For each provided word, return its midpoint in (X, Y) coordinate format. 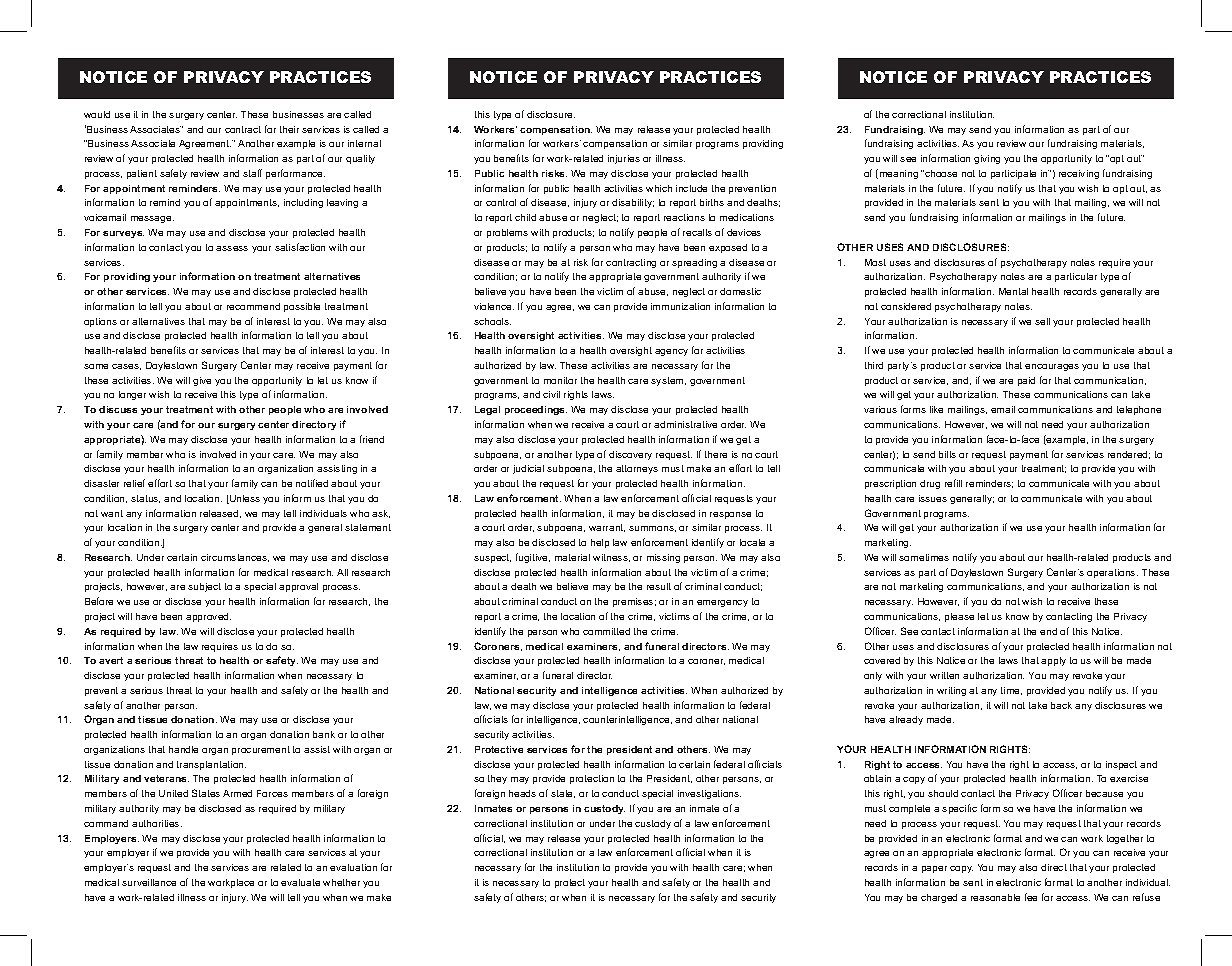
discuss (118, 409)
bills (947, 454)
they (497, 779)
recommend (253, 306)
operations (1112, 573)
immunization (680, 306)
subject (204, 587)
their (289, 129)
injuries (624, 159)
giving (987, 159)
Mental (1013, 291)
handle (183, 749)
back (1061, 705)
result (659, 586)
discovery (630, 455)
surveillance (149, 882)
